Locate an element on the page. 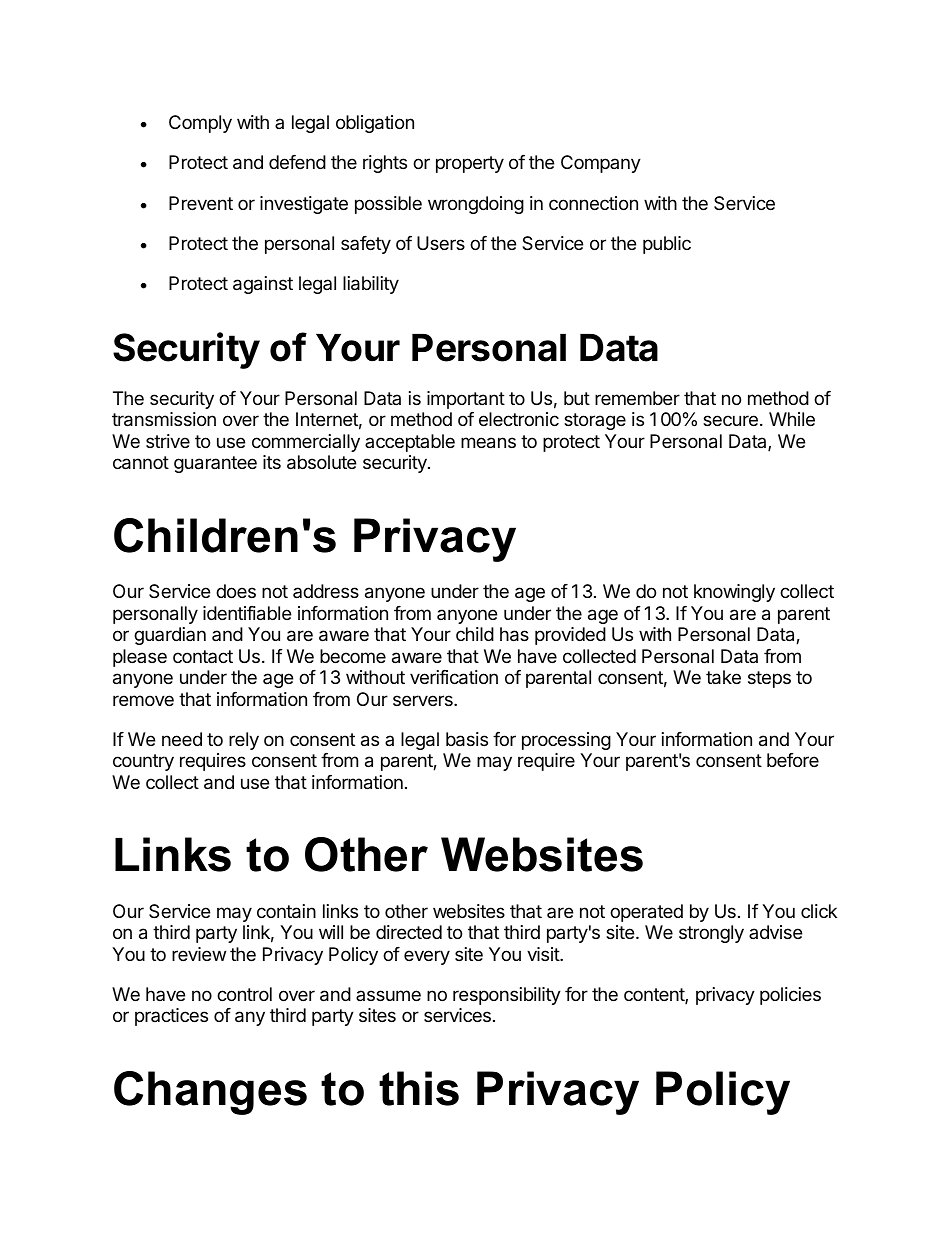 The image size is (952, 1233). means is located at coordinates (488, 443).
